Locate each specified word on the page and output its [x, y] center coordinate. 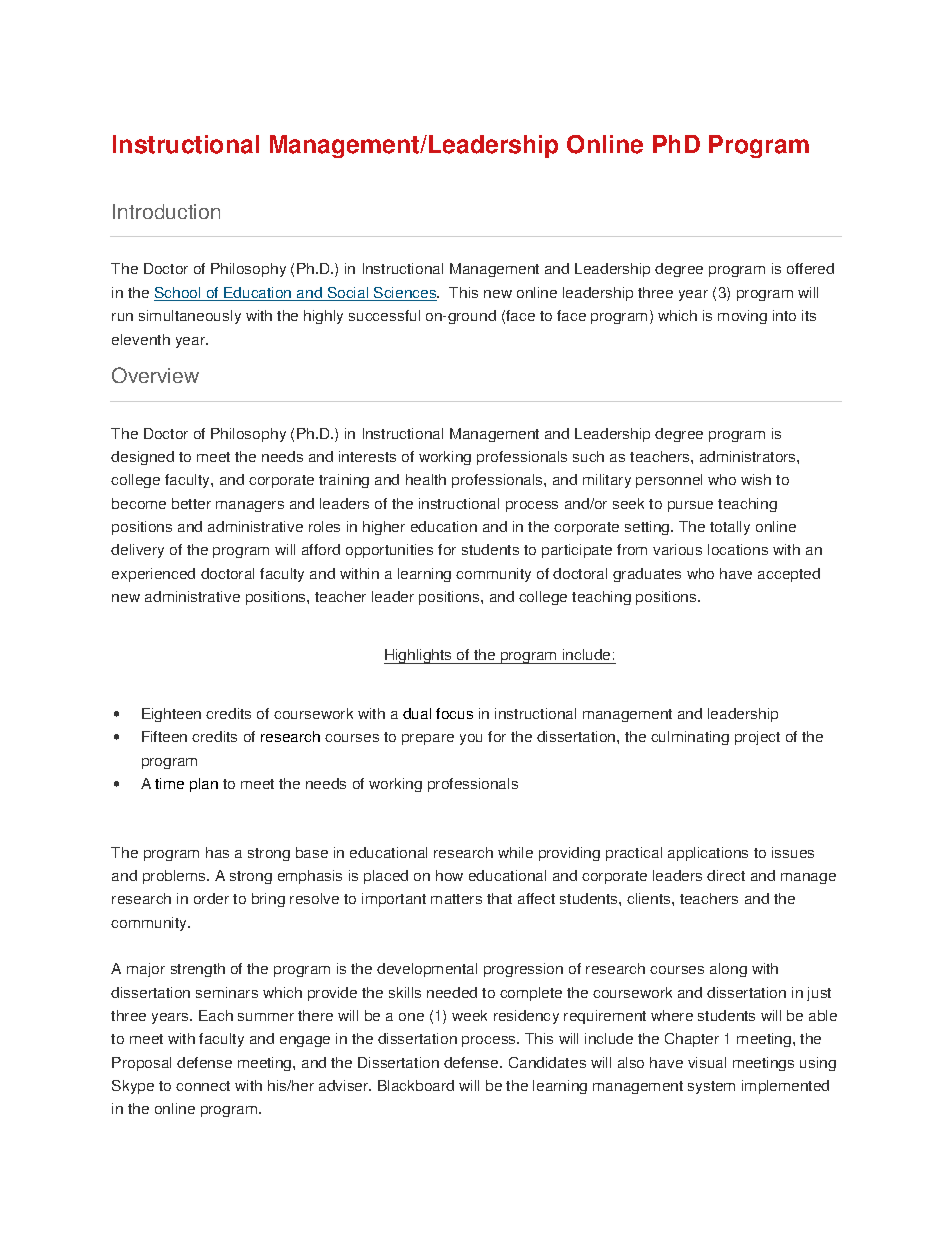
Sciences [405, 294]
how [449, 875]
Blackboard [416, 1085]
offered [810, 268]
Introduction [166, 211]
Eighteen [171, 715]
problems [175, 877]
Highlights [419, 656]
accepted [789, 575]
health [426, 479]
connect [203, 1086]
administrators [749, 456]
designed [142, 458]
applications [708, 854]
